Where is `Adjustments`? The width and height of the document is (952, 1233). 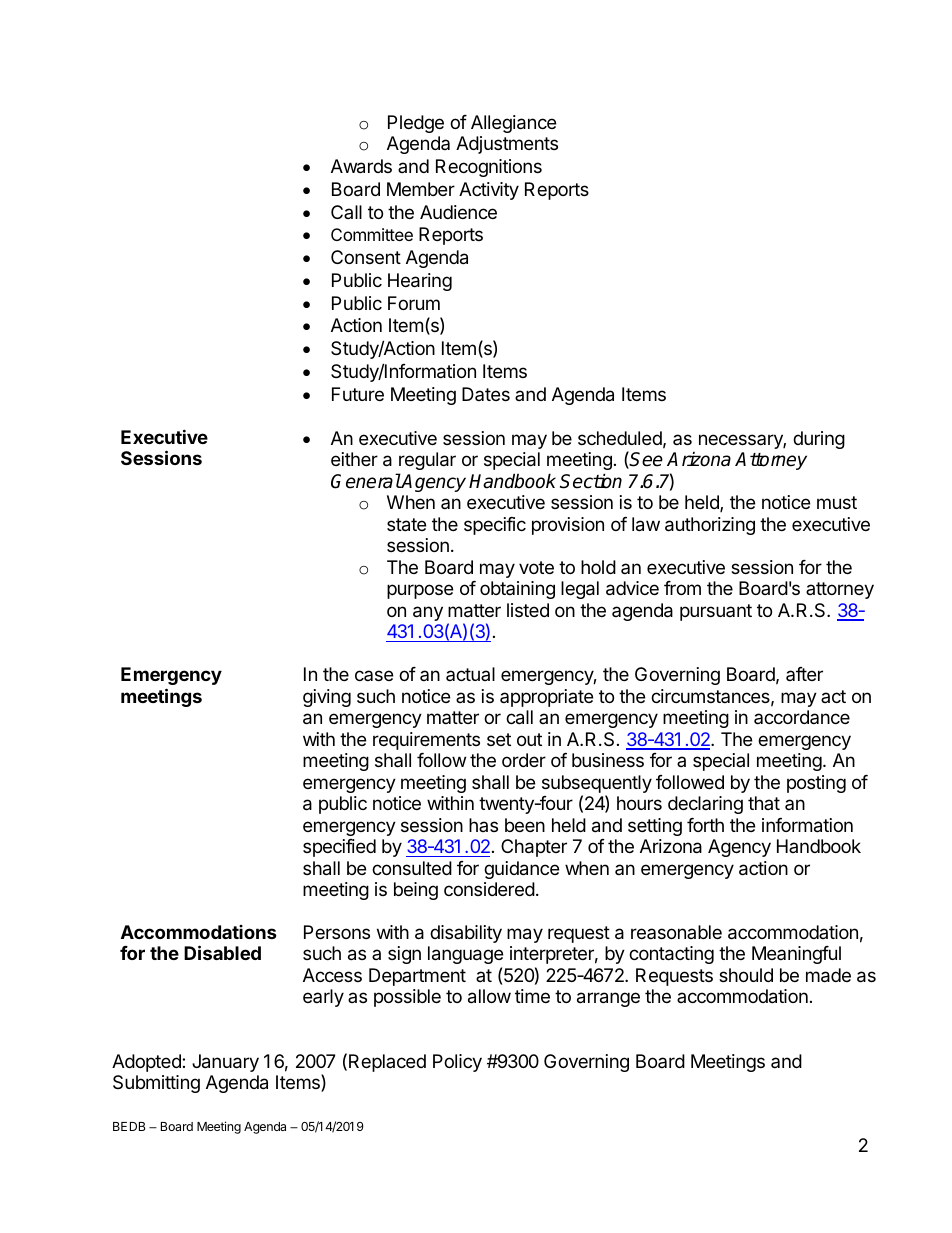
Adjustments is located at coordinates (507, 145).
